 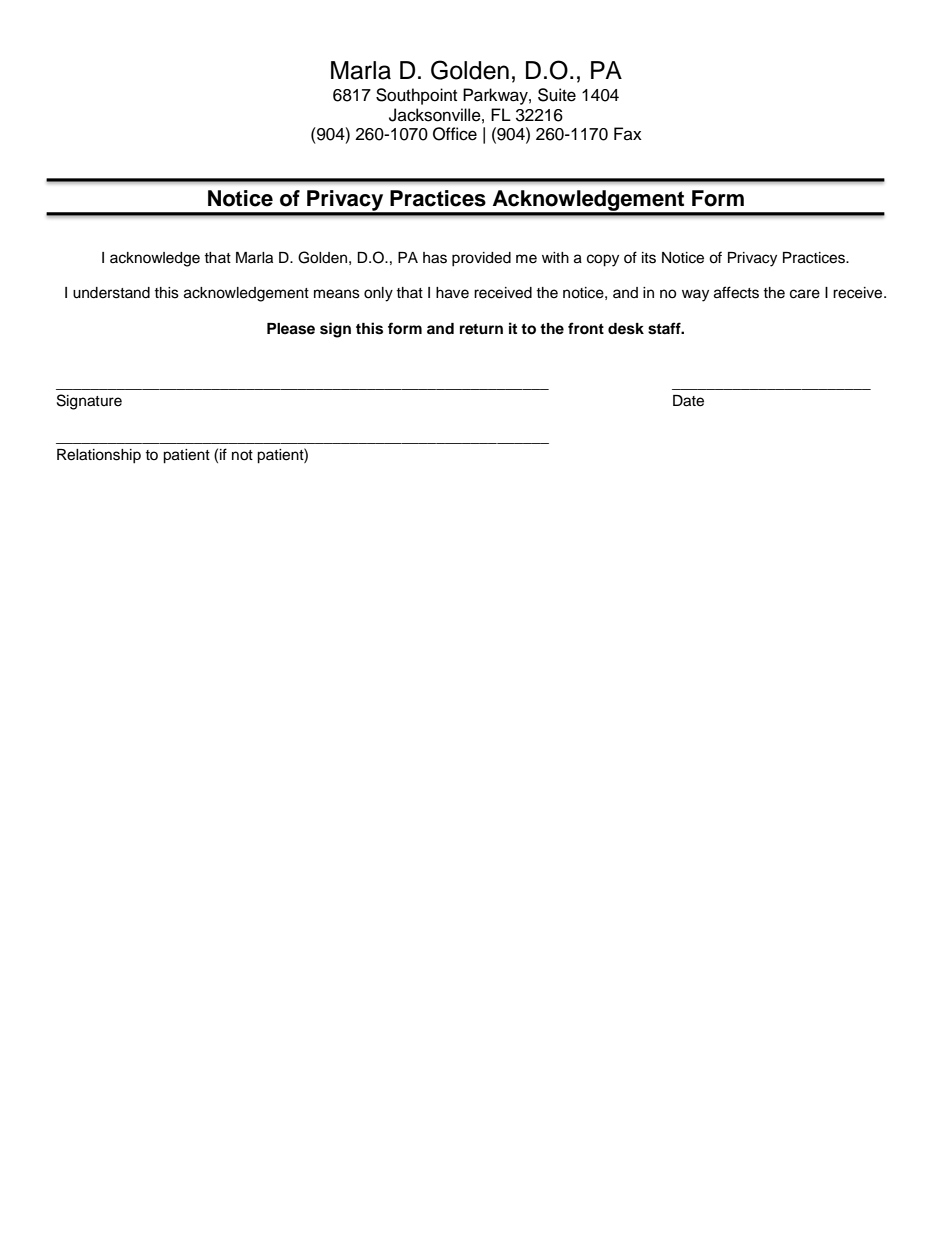 What do you see at coordinates (111, 293) in the page?
I see `understand` at bounding box center [111, 293].
